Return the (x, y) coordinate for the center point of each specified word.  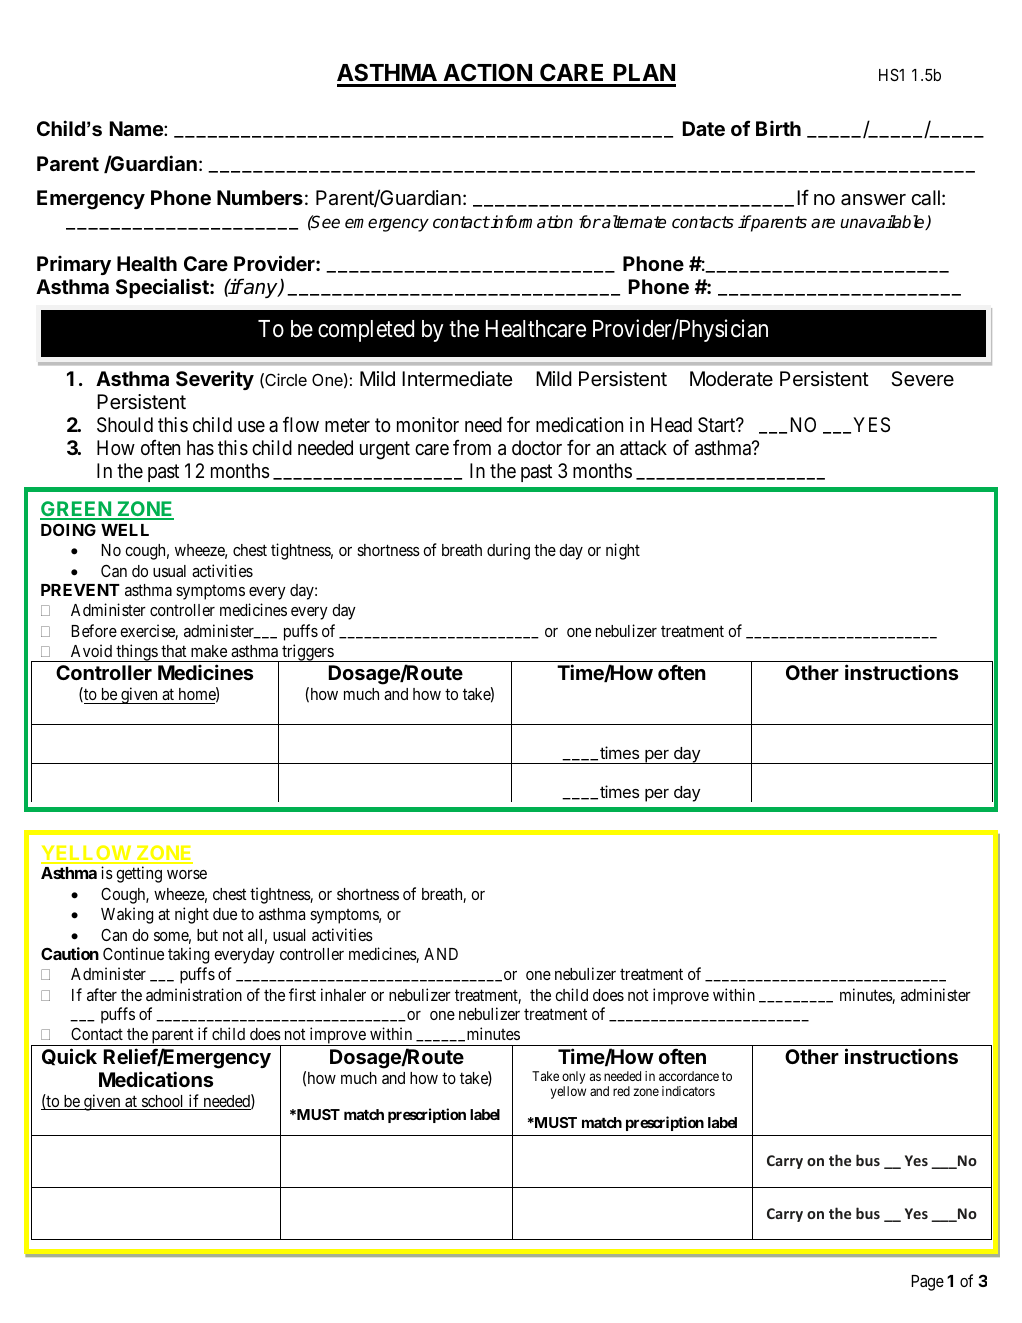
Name (137, 128)
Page (927, 1283)
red (621, 1091)
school (163, 1102)
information (531, 222)
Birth (778, 128)
